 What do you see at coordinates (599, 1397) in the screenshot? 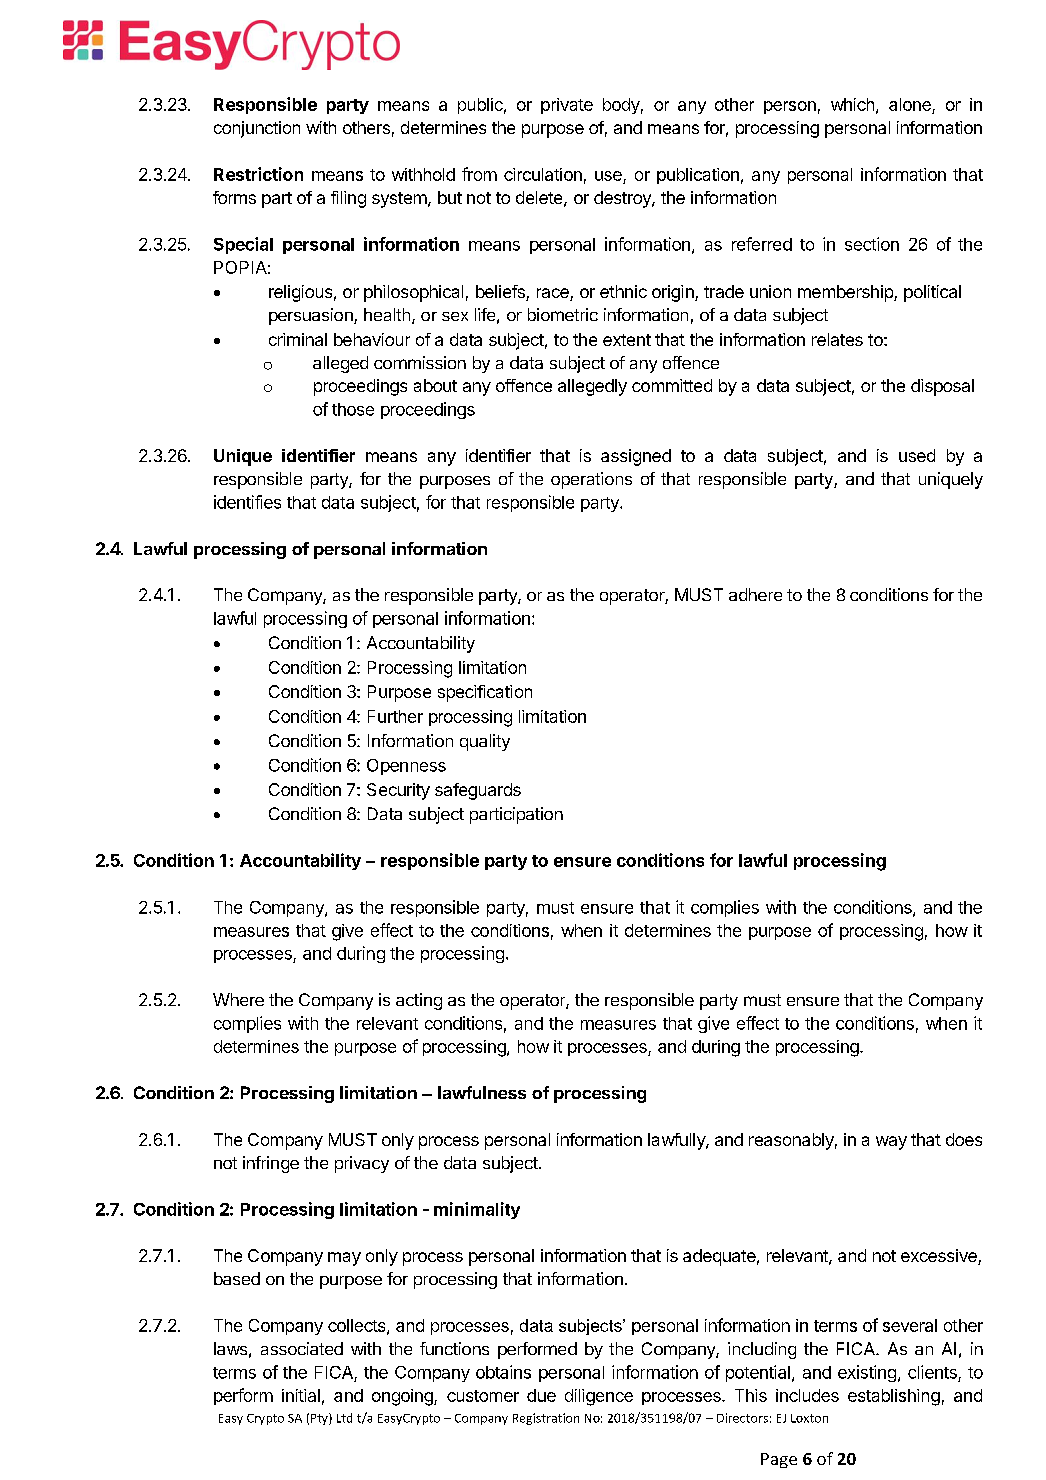
I see `diligence` at bounding box center [599, 1397].
